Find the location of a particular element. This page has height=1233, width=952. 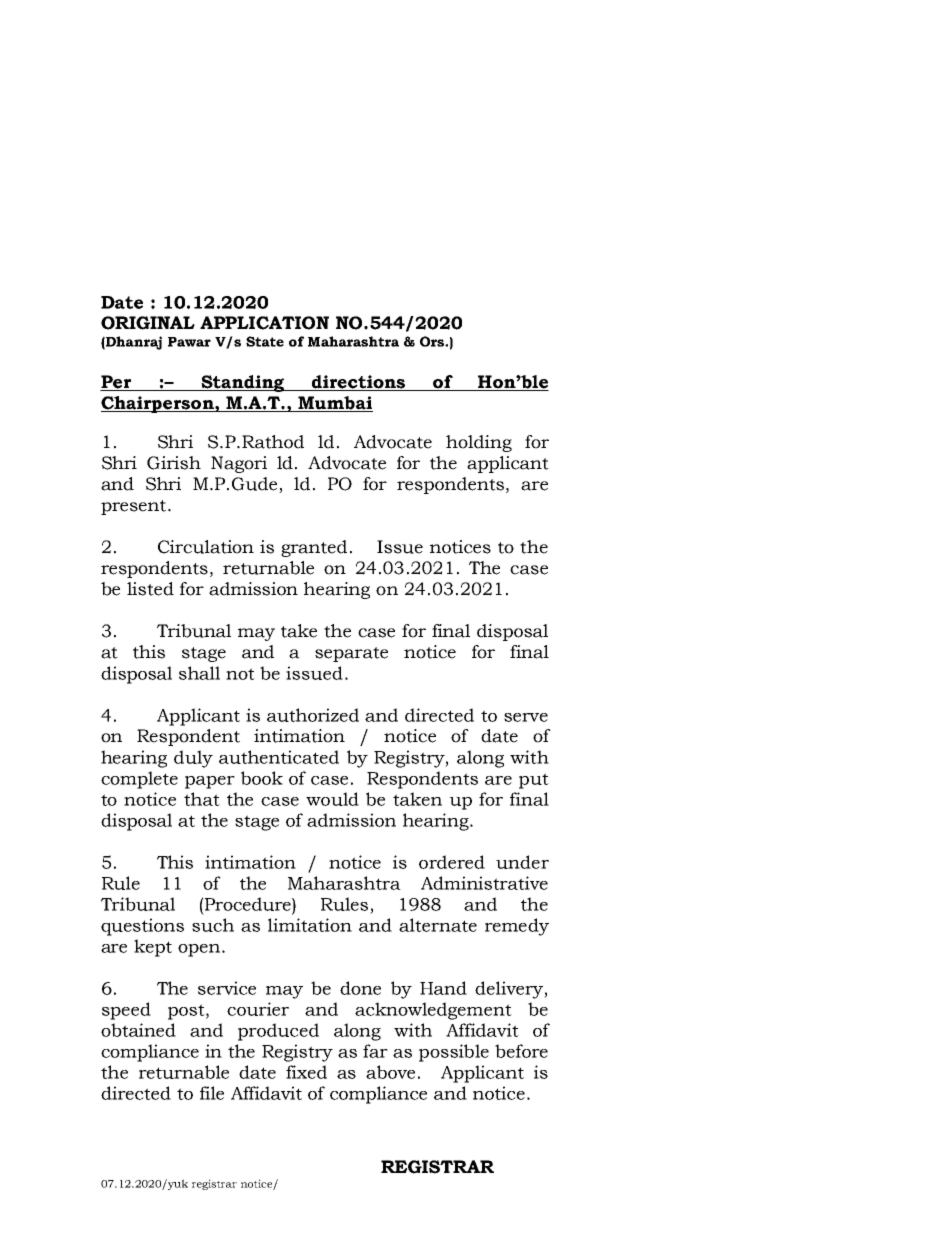

directions is located at coordinates (358, 383).
